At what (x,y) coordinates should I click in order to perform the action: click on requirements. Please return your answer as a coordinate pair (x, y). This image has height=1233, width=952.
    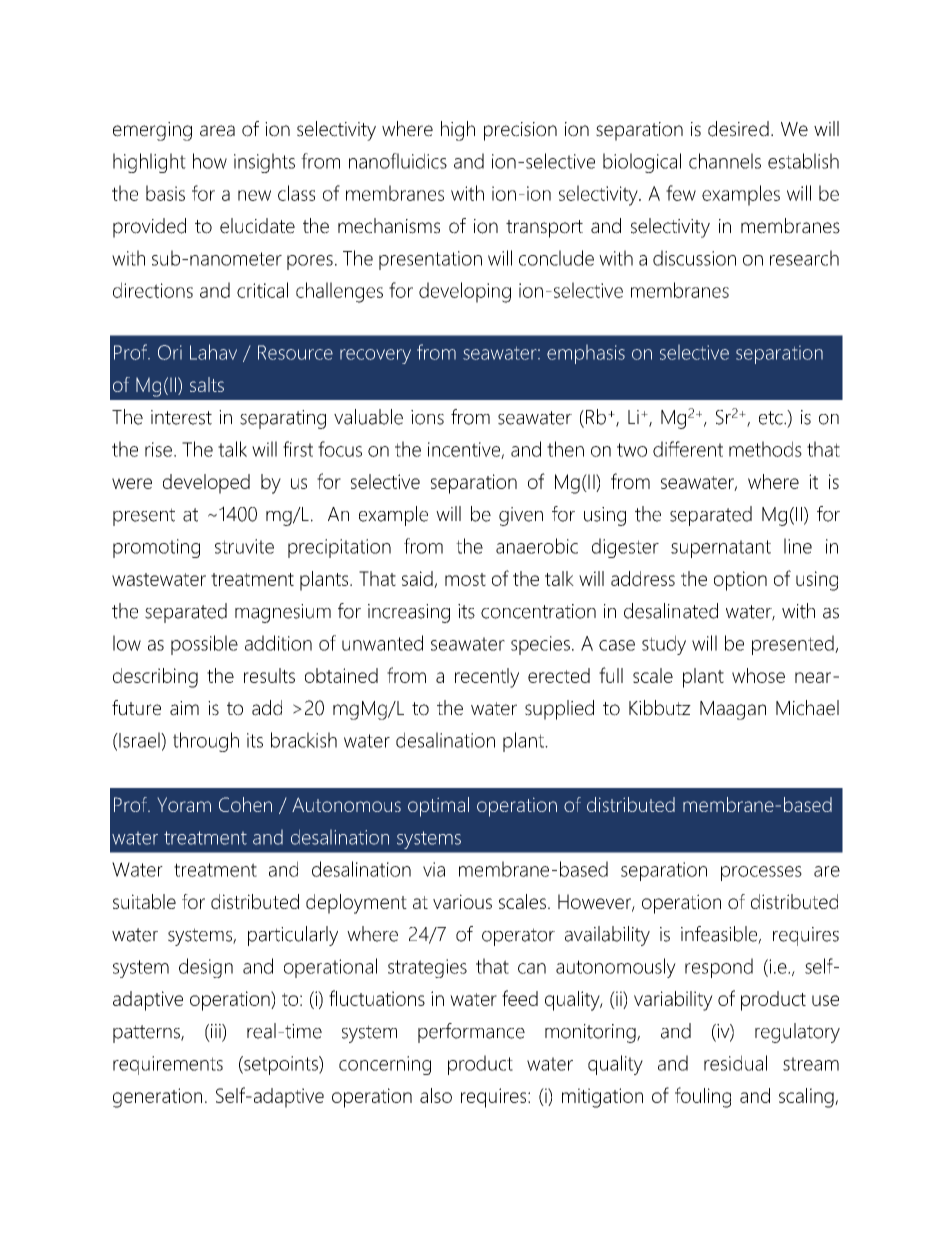
    Looking at the image, I should click on (168, 1065).
